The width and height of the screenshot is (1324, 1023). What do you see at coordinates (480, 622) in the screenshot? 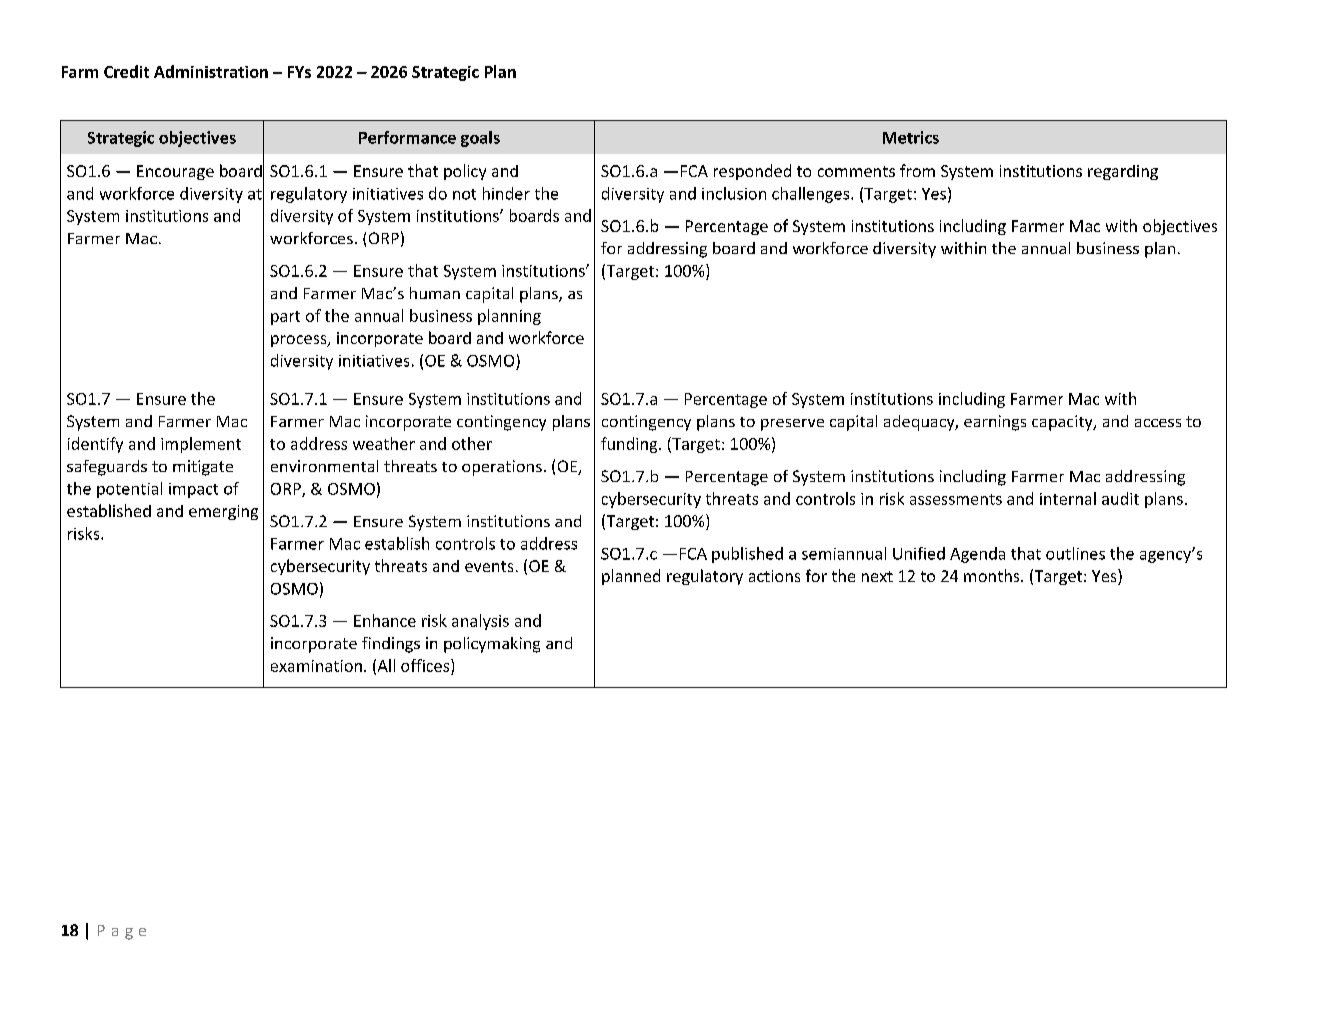
I see `analysis` at bounding box center [480, 622].
